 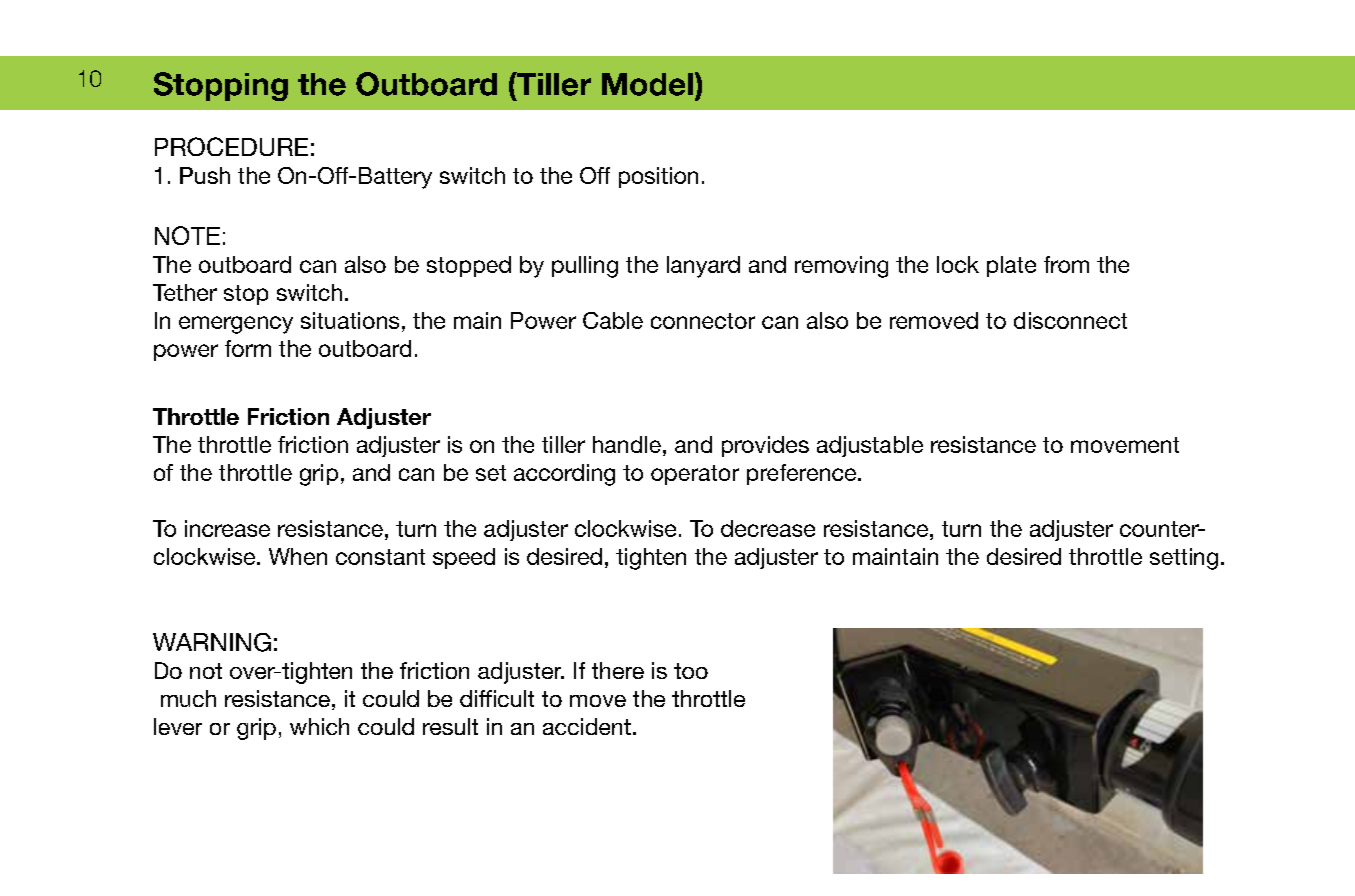 What do you see at coordinates (691, 671) in the document?
I see `too` at bounding box center [691, 671].
